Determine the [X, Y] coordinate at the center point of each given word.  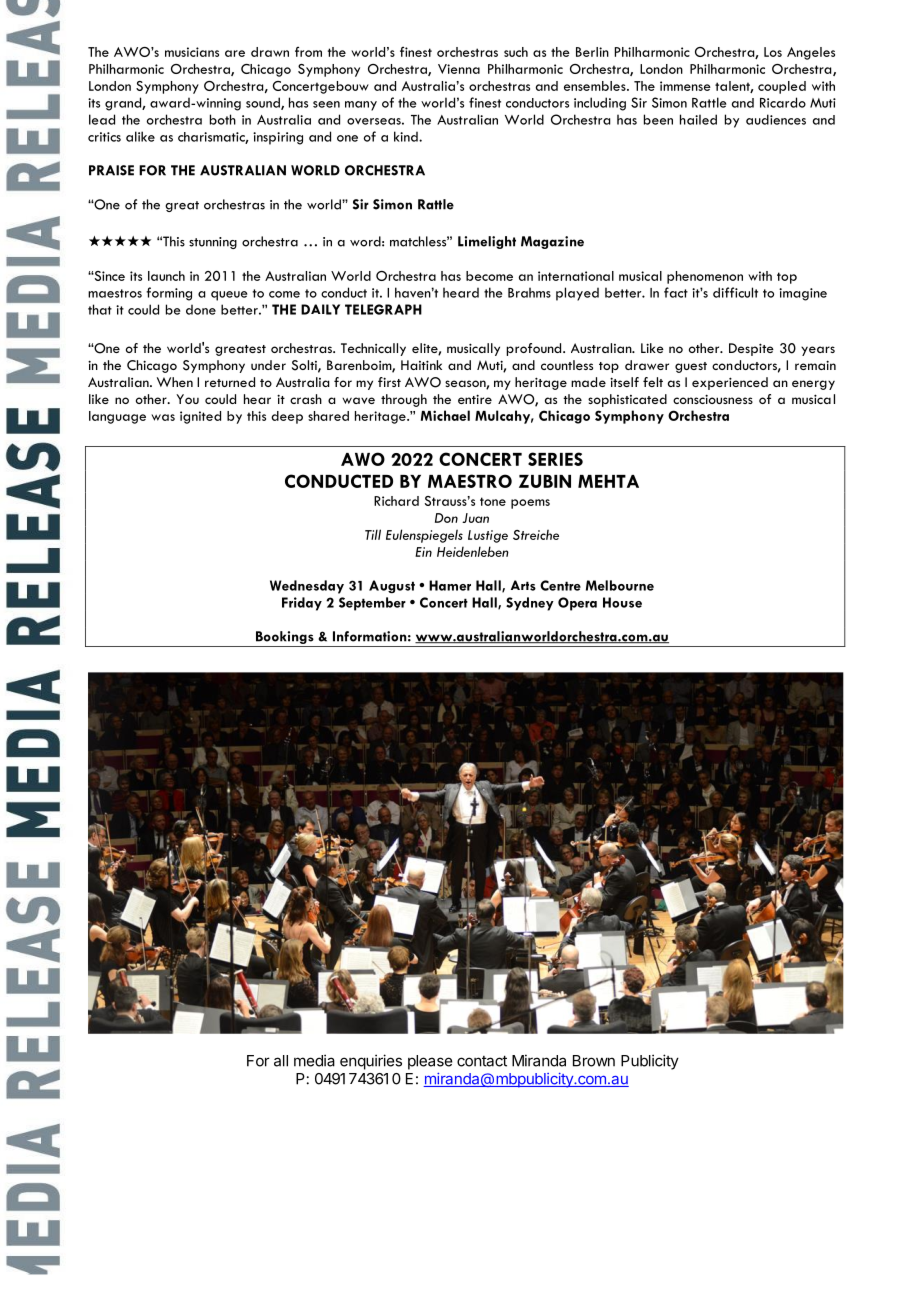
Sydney [530, 604]
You [187, 399]
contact [482, 1061]
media [314, 1060]
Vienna [459, 69]
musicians [192, 52]
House [622, 602]
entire [475, 399]
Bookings [285, 637]
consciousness [713, 399]
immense [685, 86]
